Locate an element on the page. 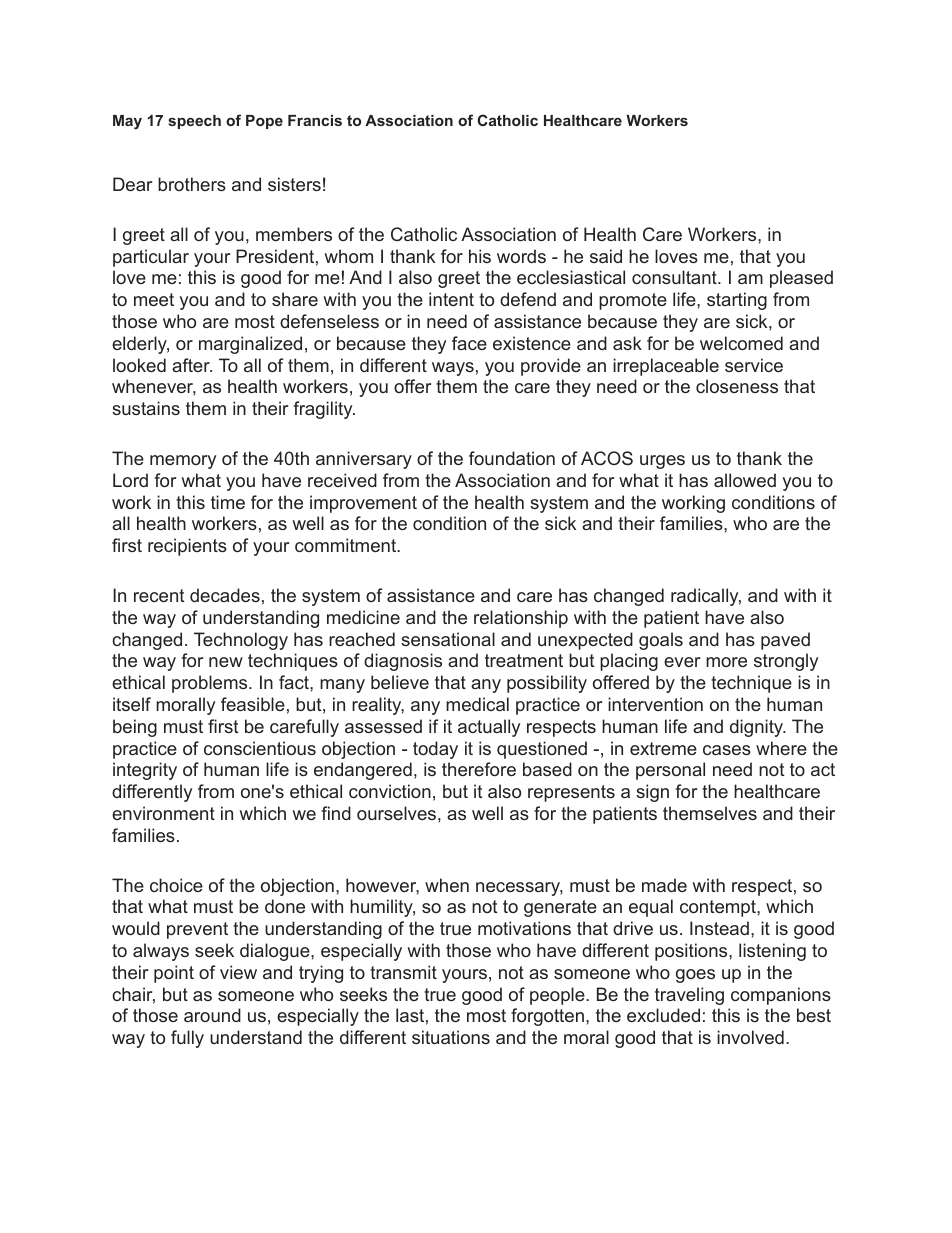 The height and width of the document is (1233, 952). situations is located at coordinates (451, 1037).
